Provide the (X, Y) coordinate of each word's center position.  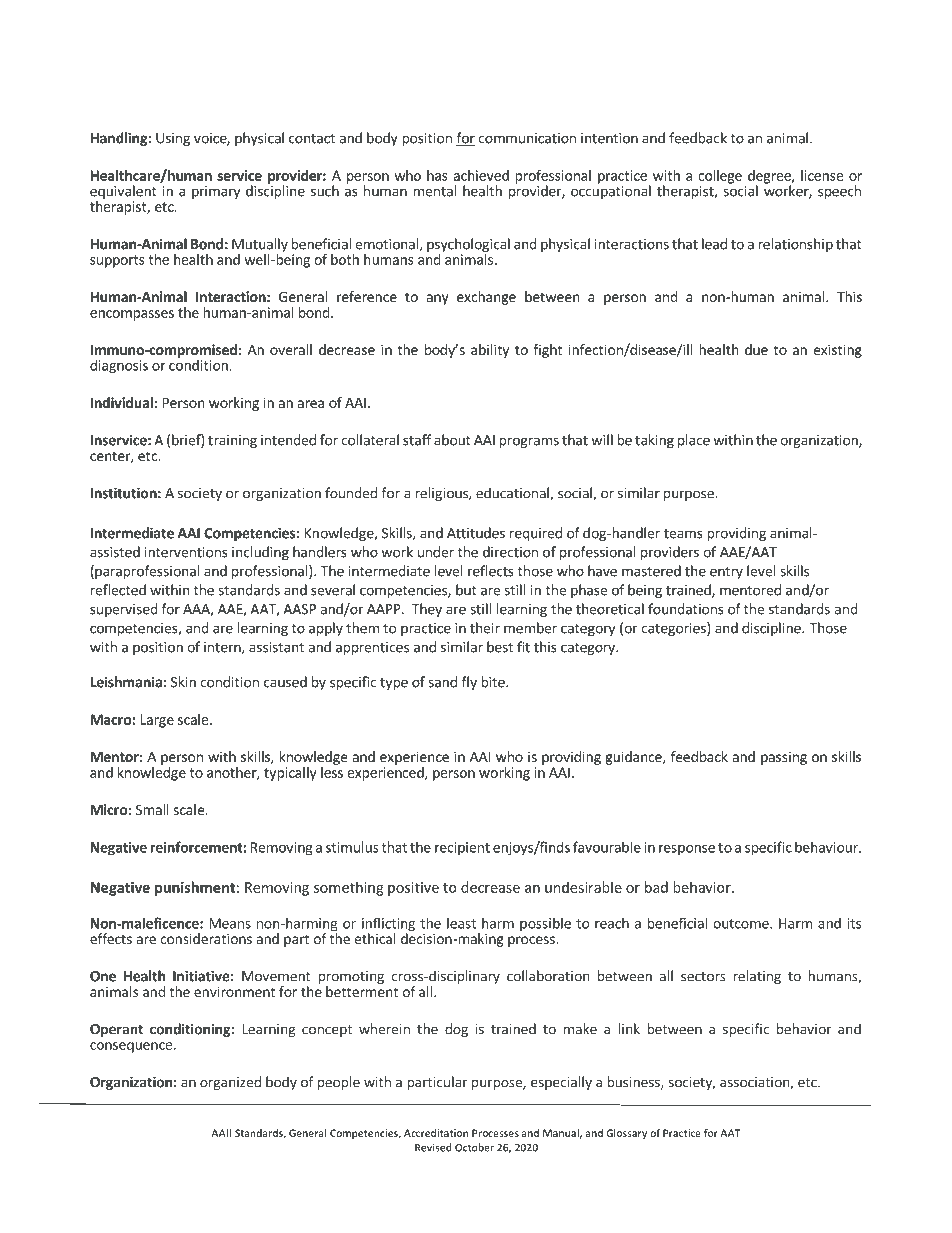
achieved (481, 175)
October (474, 1147)
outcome (742, 924)
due (756, 349)
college (720, 177)
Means (230, 923)
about (452, 440)
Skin (183, 682)
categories (674, 629)
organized (230, 1083)
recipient (462, 849)
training (232, 441)
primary (216, 192)
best (500, 647)
